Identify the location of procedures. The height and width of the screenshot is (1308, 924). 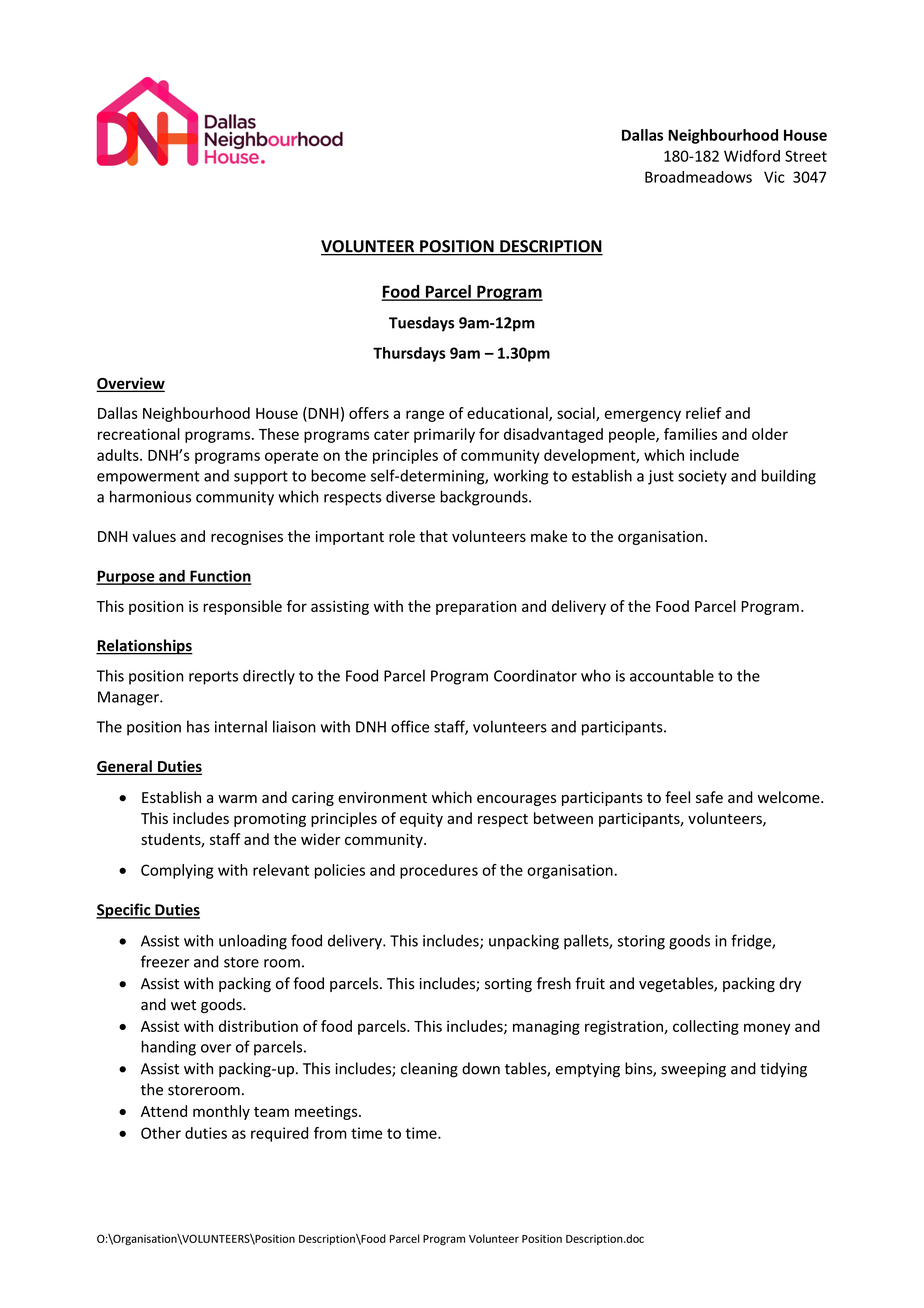
(439, 871).
